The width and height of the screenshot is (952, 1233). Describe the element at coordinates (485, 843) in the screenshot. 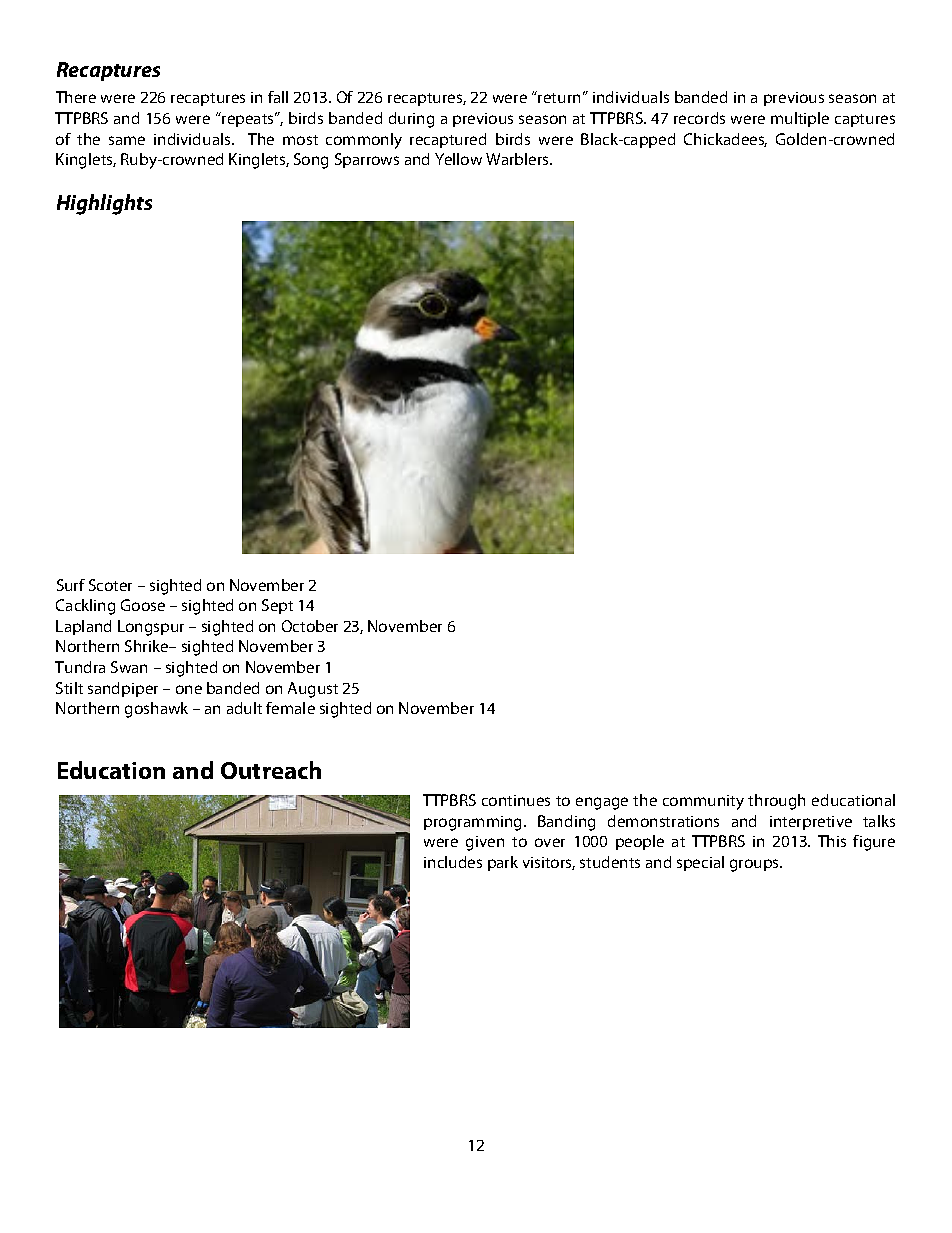

I see `given` at that location.
